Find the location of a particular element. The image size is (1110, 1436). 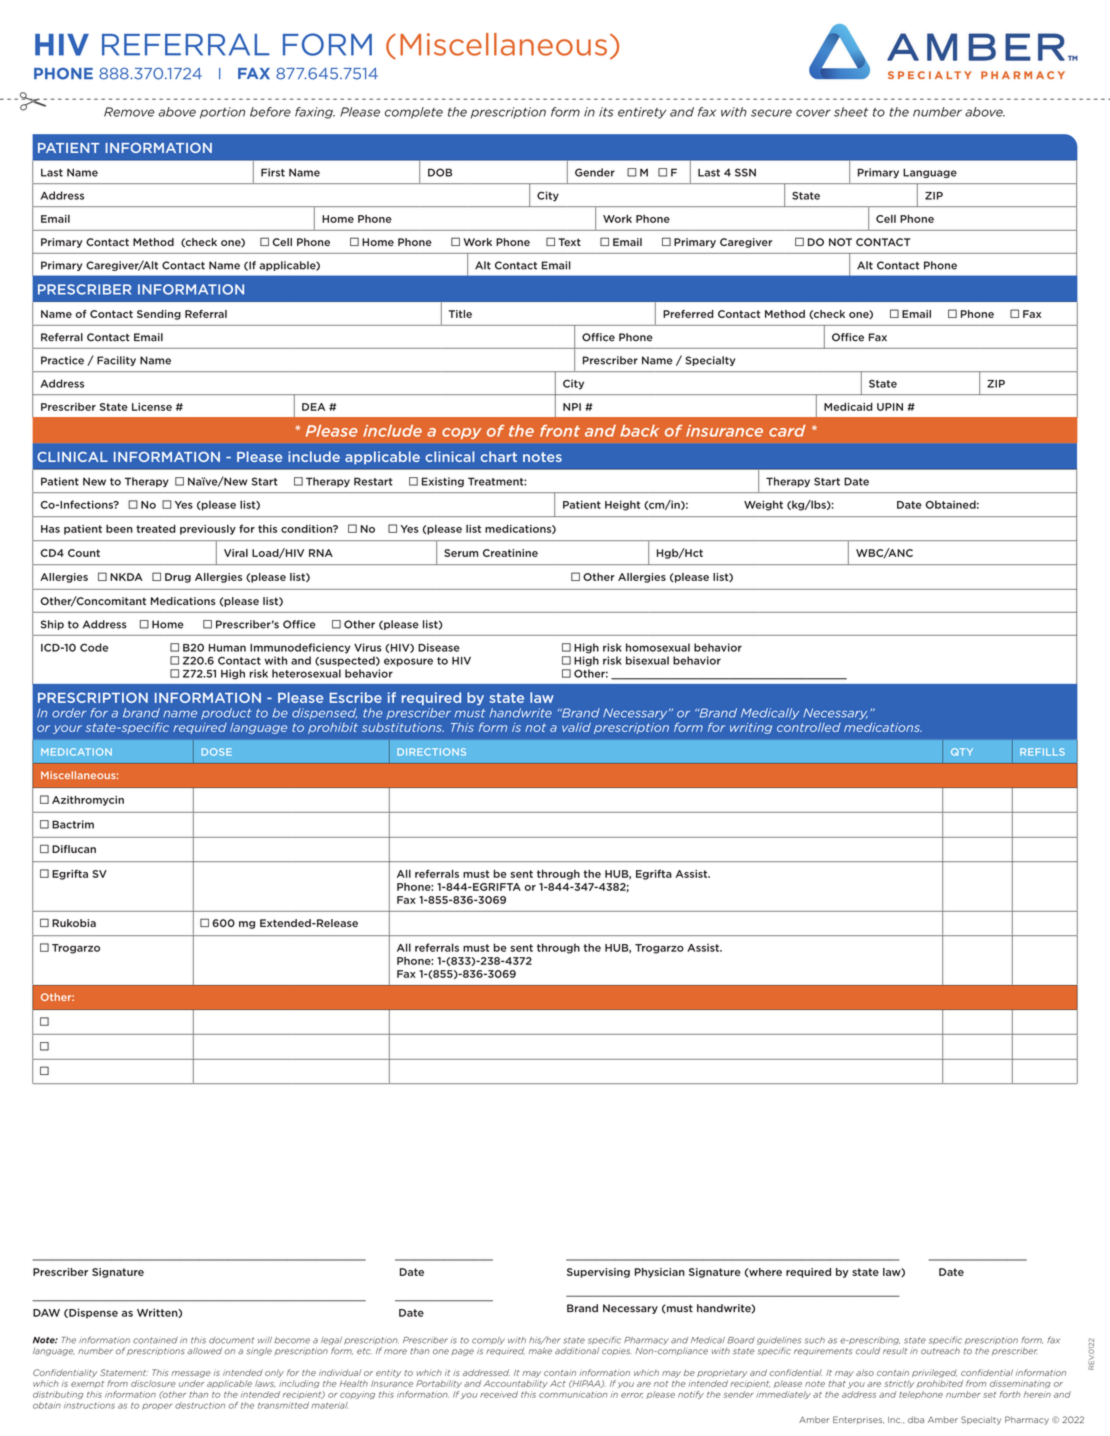

disclosure is located at coordinates (153, 1383).
